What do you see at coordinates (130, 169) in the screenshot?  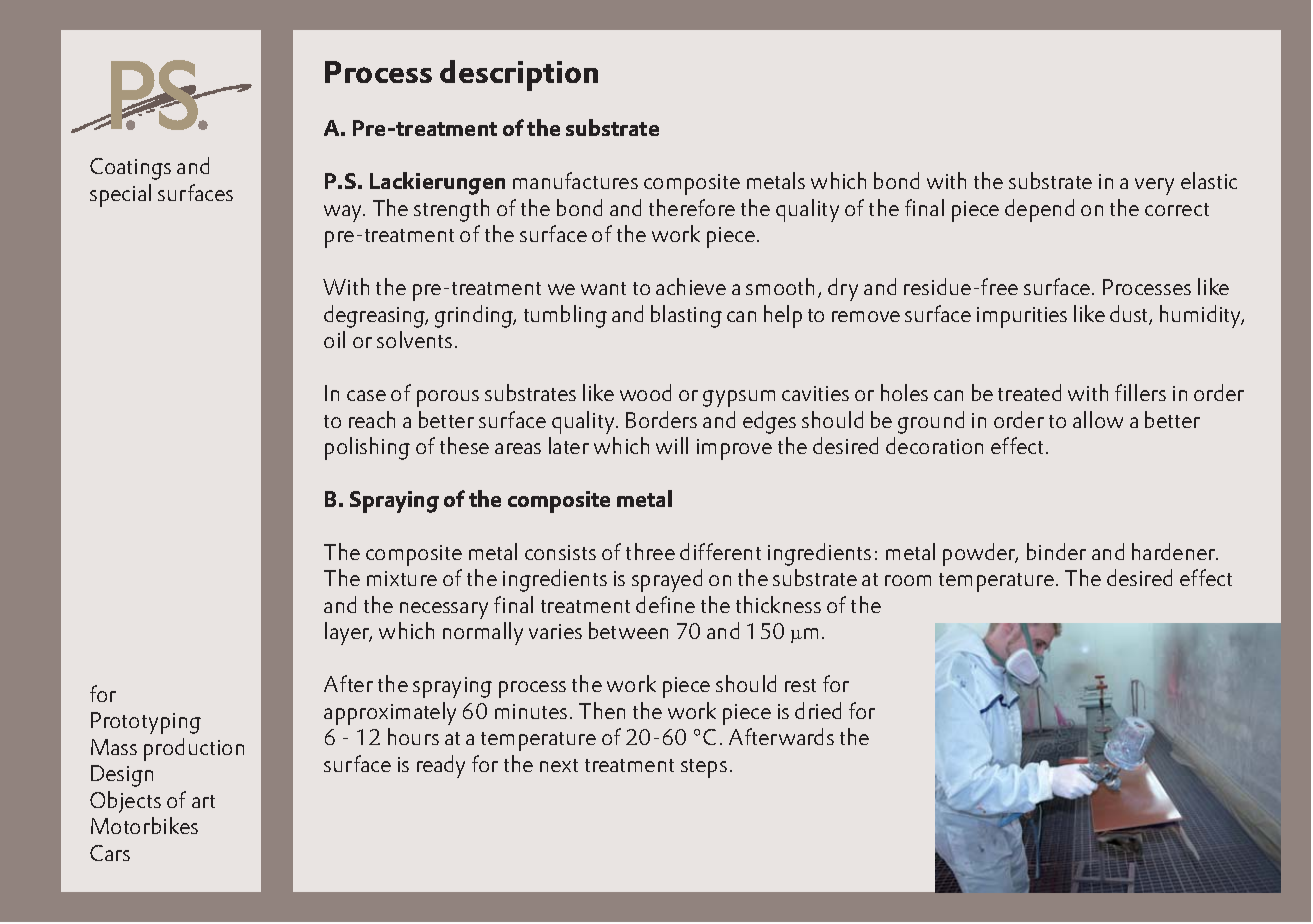 I see `Coatings` at bounding box center [130, 169].
